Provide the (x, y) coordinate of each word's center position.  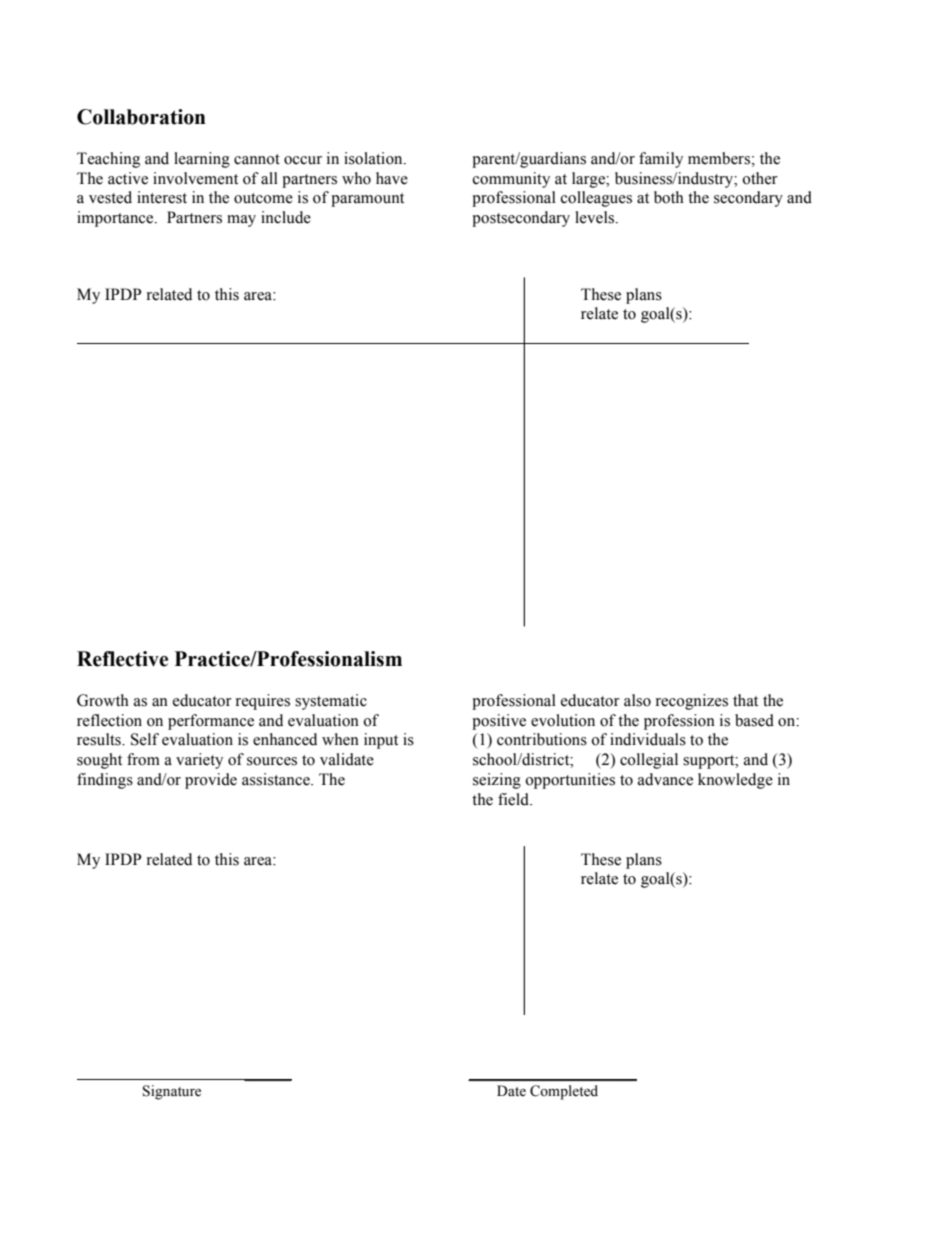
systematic (331, 702)
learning (202, 160)
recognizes (692, 702)
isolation (374, 158)
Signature (172, 1092)
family (661, 160)
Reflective (122, 659)
